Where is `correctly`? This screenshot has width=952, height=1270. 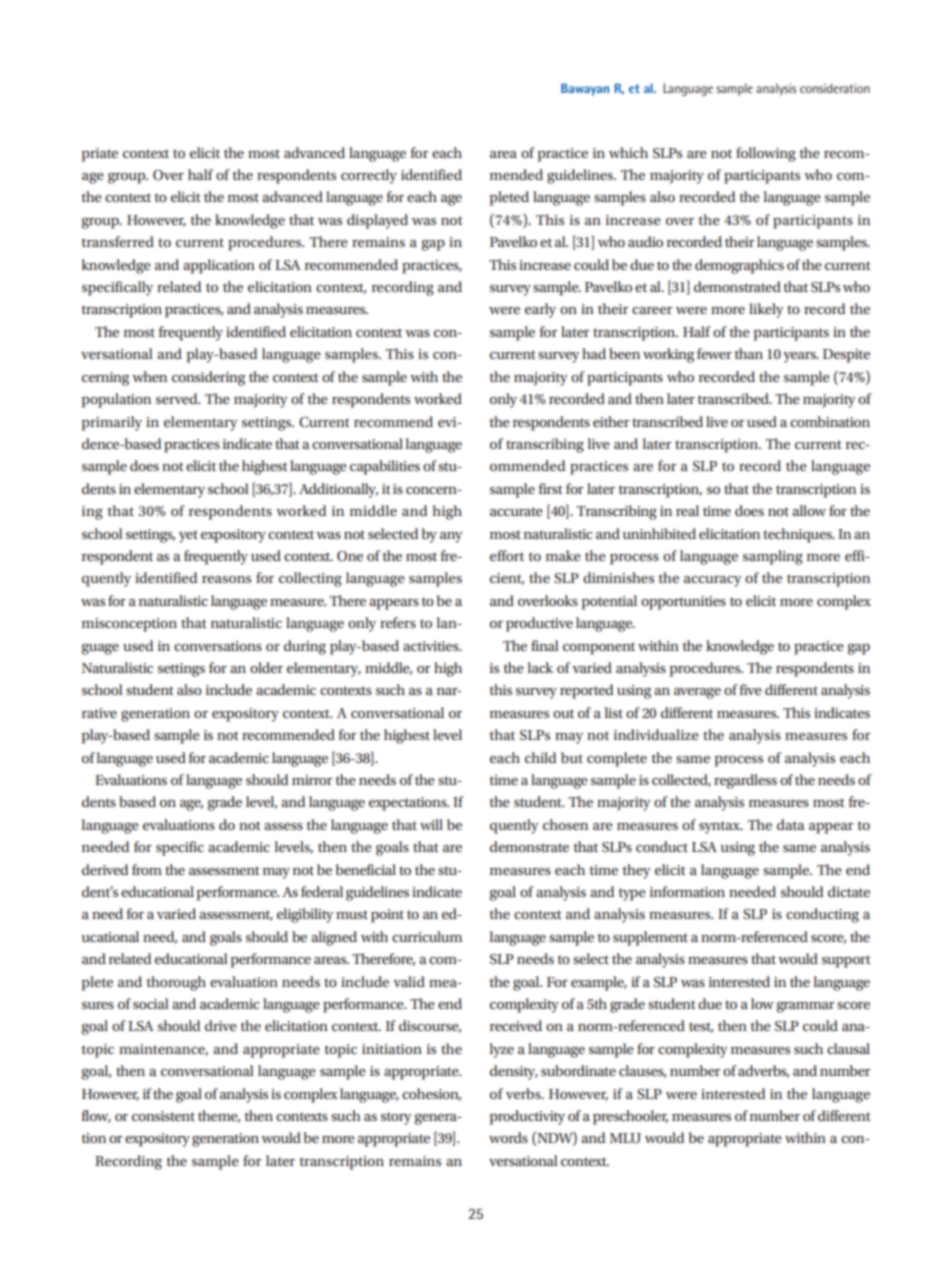 correctly is located at coordinates (369, 176).
